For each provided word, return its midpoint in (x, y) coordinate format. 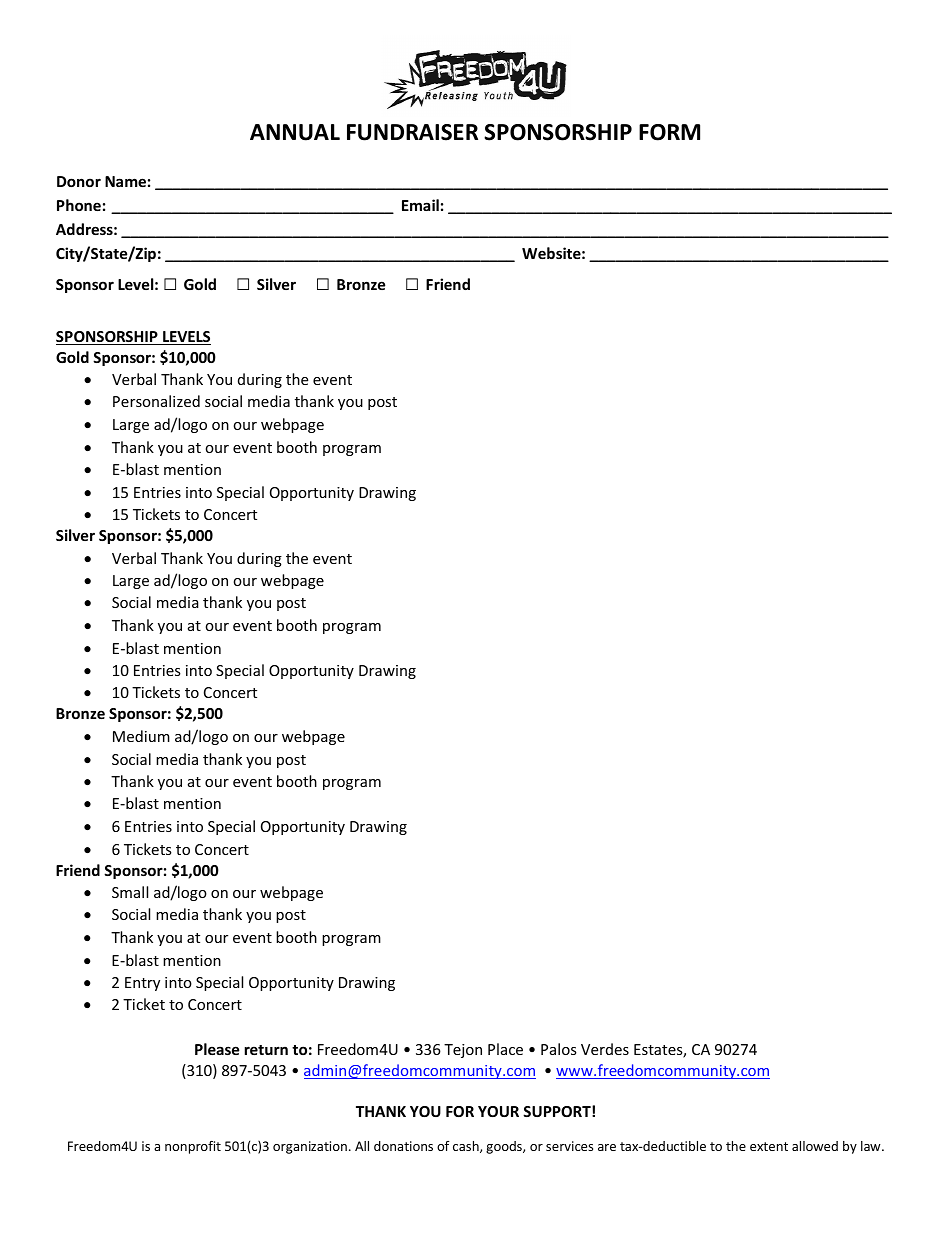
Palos (559, 1049)
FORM (669, 132)
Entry (142, 984)
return (266, 1050)
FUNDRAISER (412, 132)
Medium (141, 736)
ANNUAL (295, 132)
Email (420, 205)
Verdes (605, 1049)
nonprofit (193, 1147)
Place (505, 1049)
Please (217, 1049)
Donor (79, 181)
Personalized (156, 401)
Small (130, 892)
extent (769, 1146)
